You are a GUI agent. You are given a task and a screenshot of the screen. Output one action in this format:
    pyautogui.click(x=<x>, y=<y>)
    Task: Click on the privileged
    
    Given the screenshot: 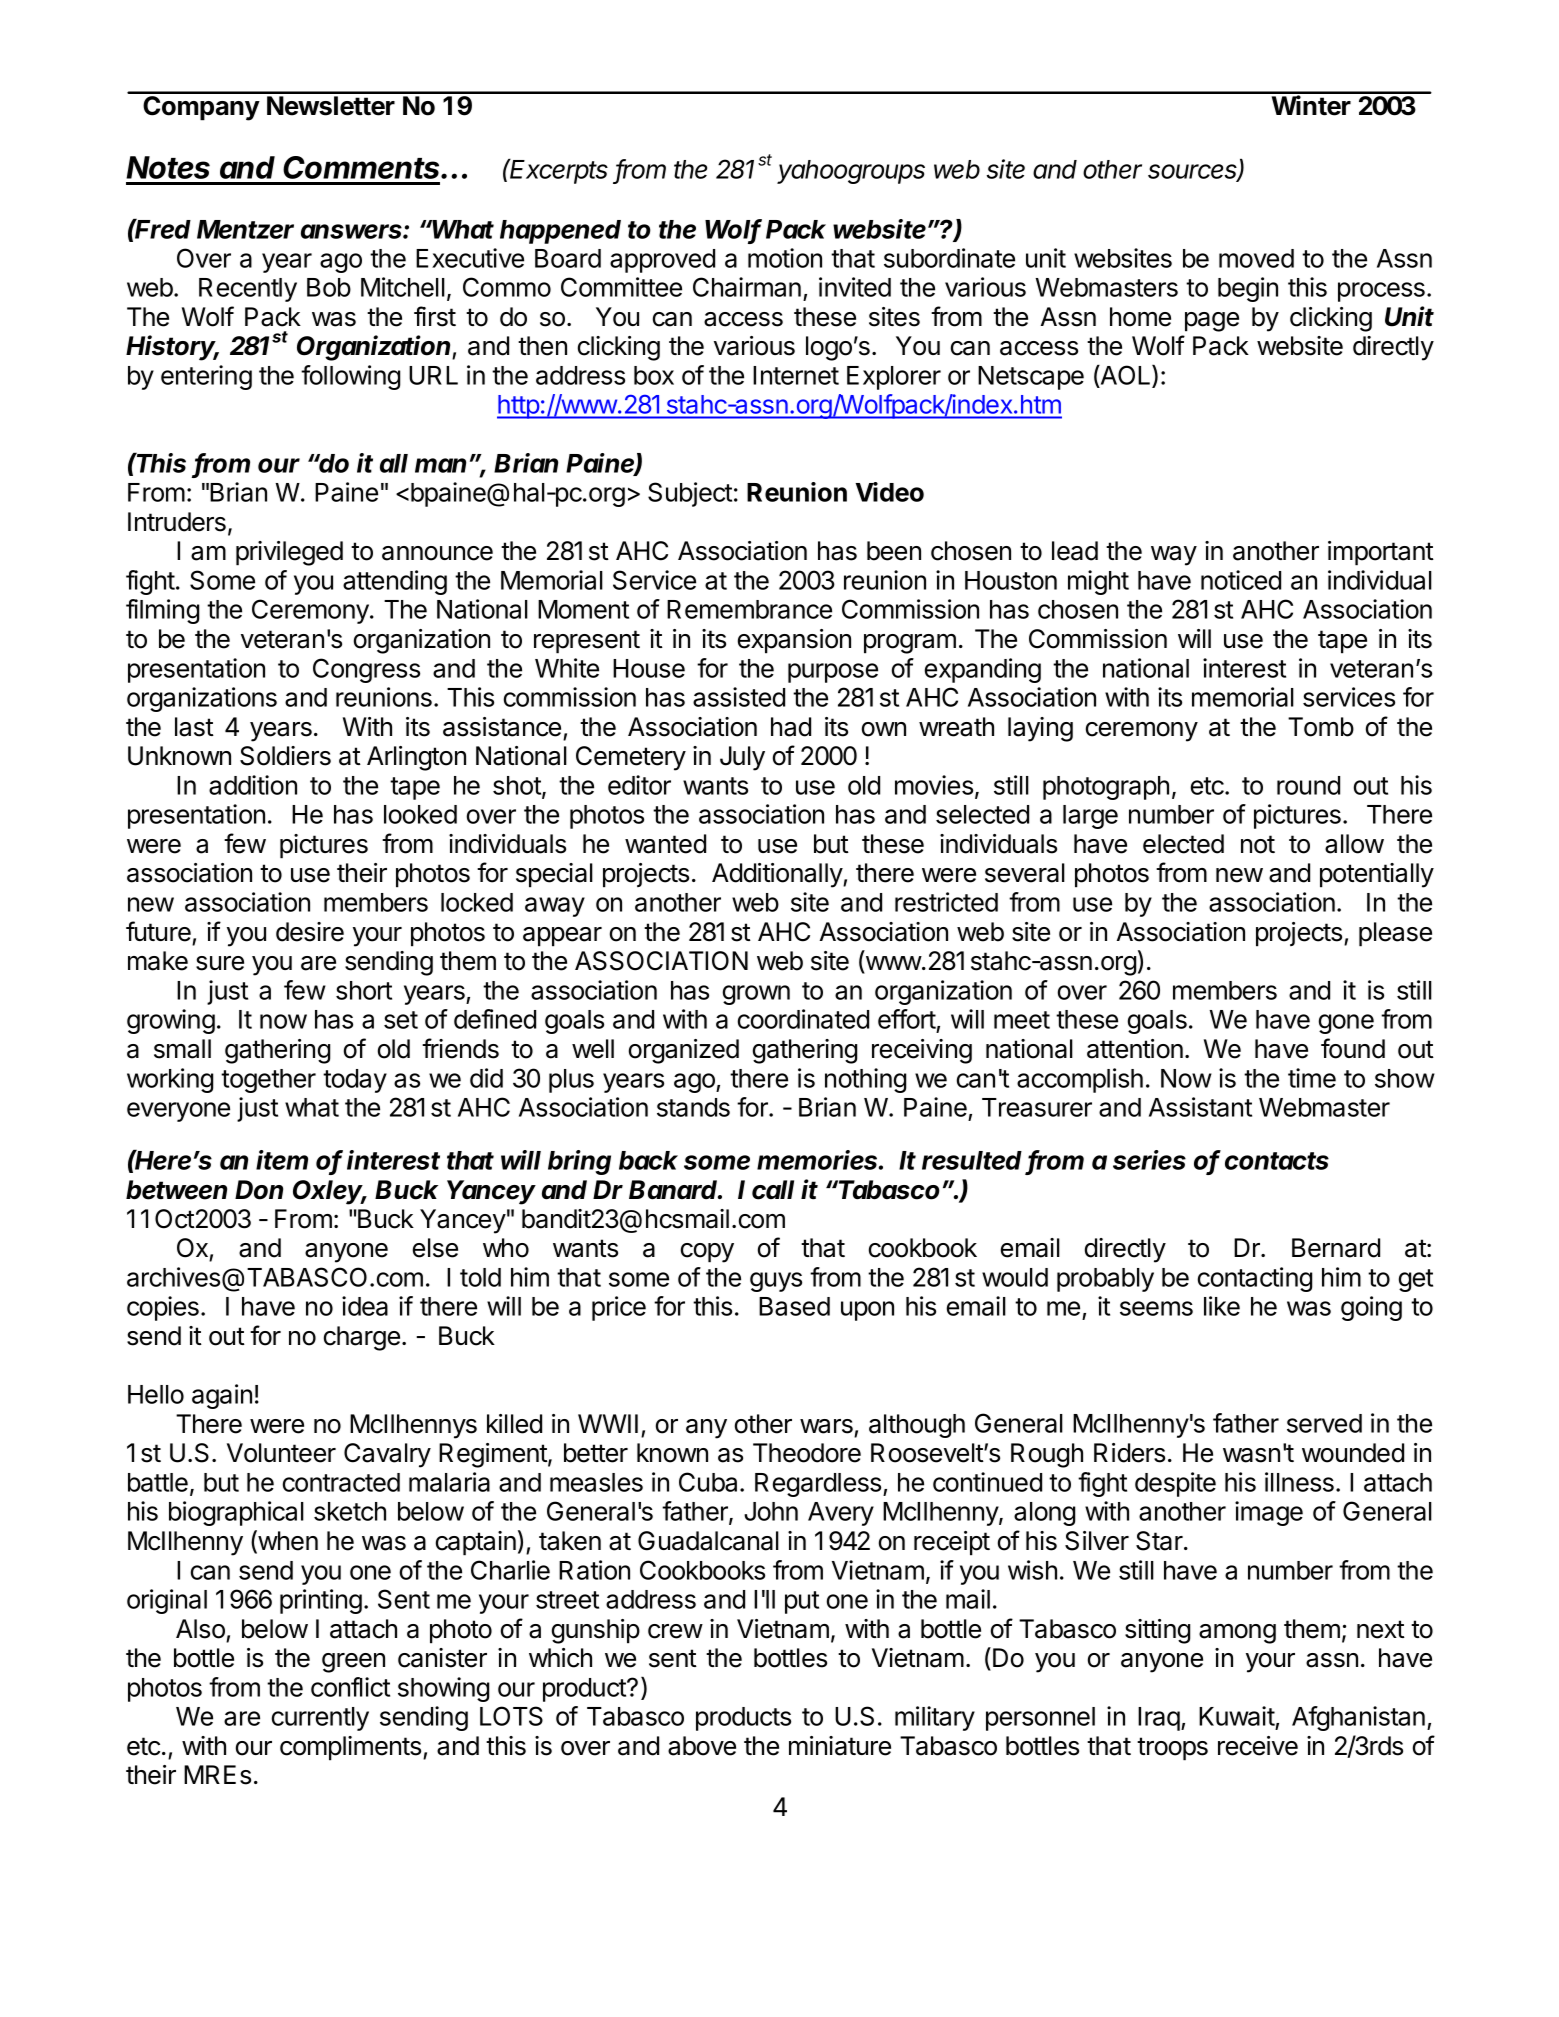 What is the action you would take?
    pyautogui.click(x=289, y=553)
